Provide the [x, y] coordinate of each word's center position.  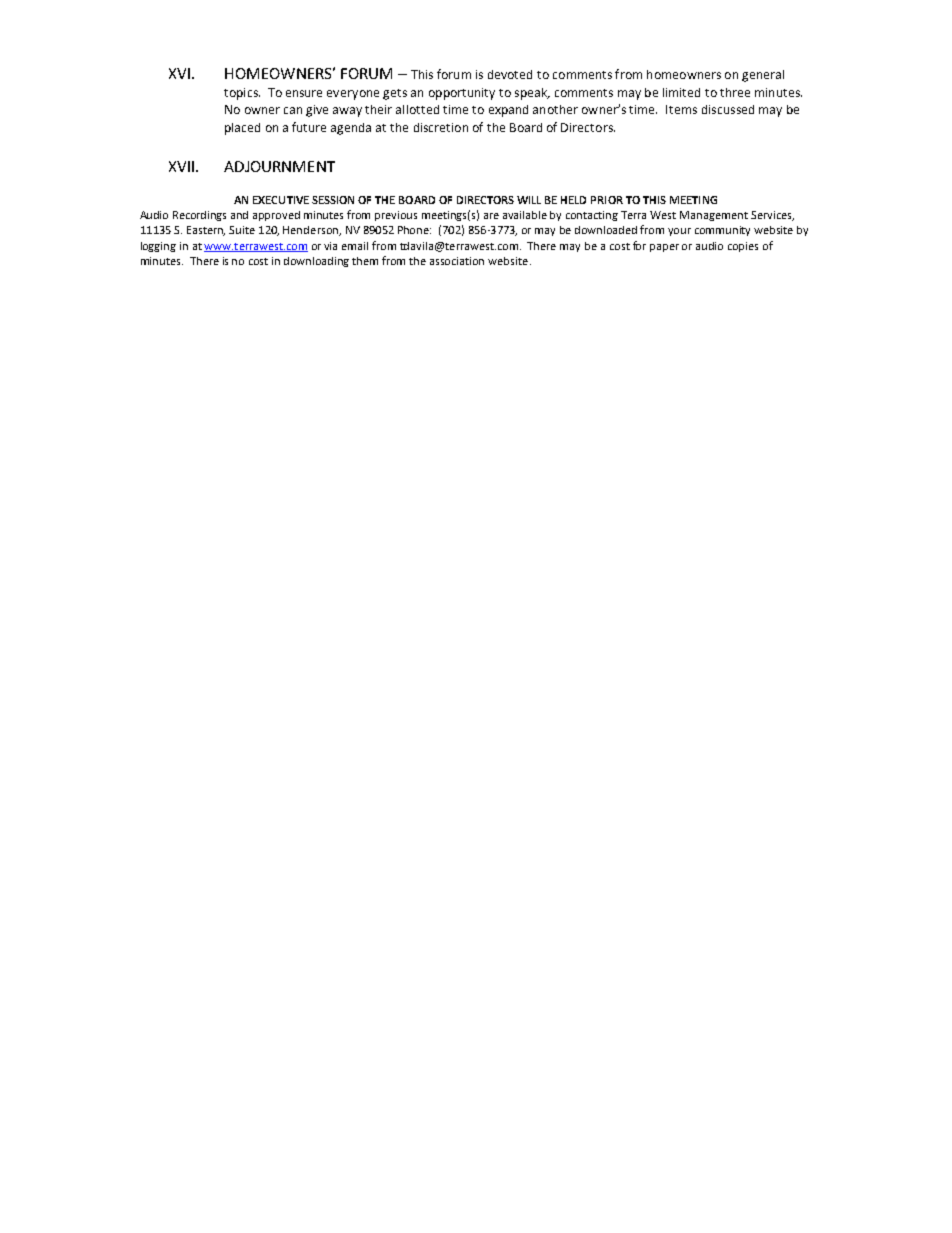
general [763, 76]
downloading [316, 262]
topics [242, 94]
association [457, 261]
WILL [529, 200]
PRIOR [607, 200]
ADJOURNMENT [279, 166]
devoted [510, 74]
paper [664, 248]
